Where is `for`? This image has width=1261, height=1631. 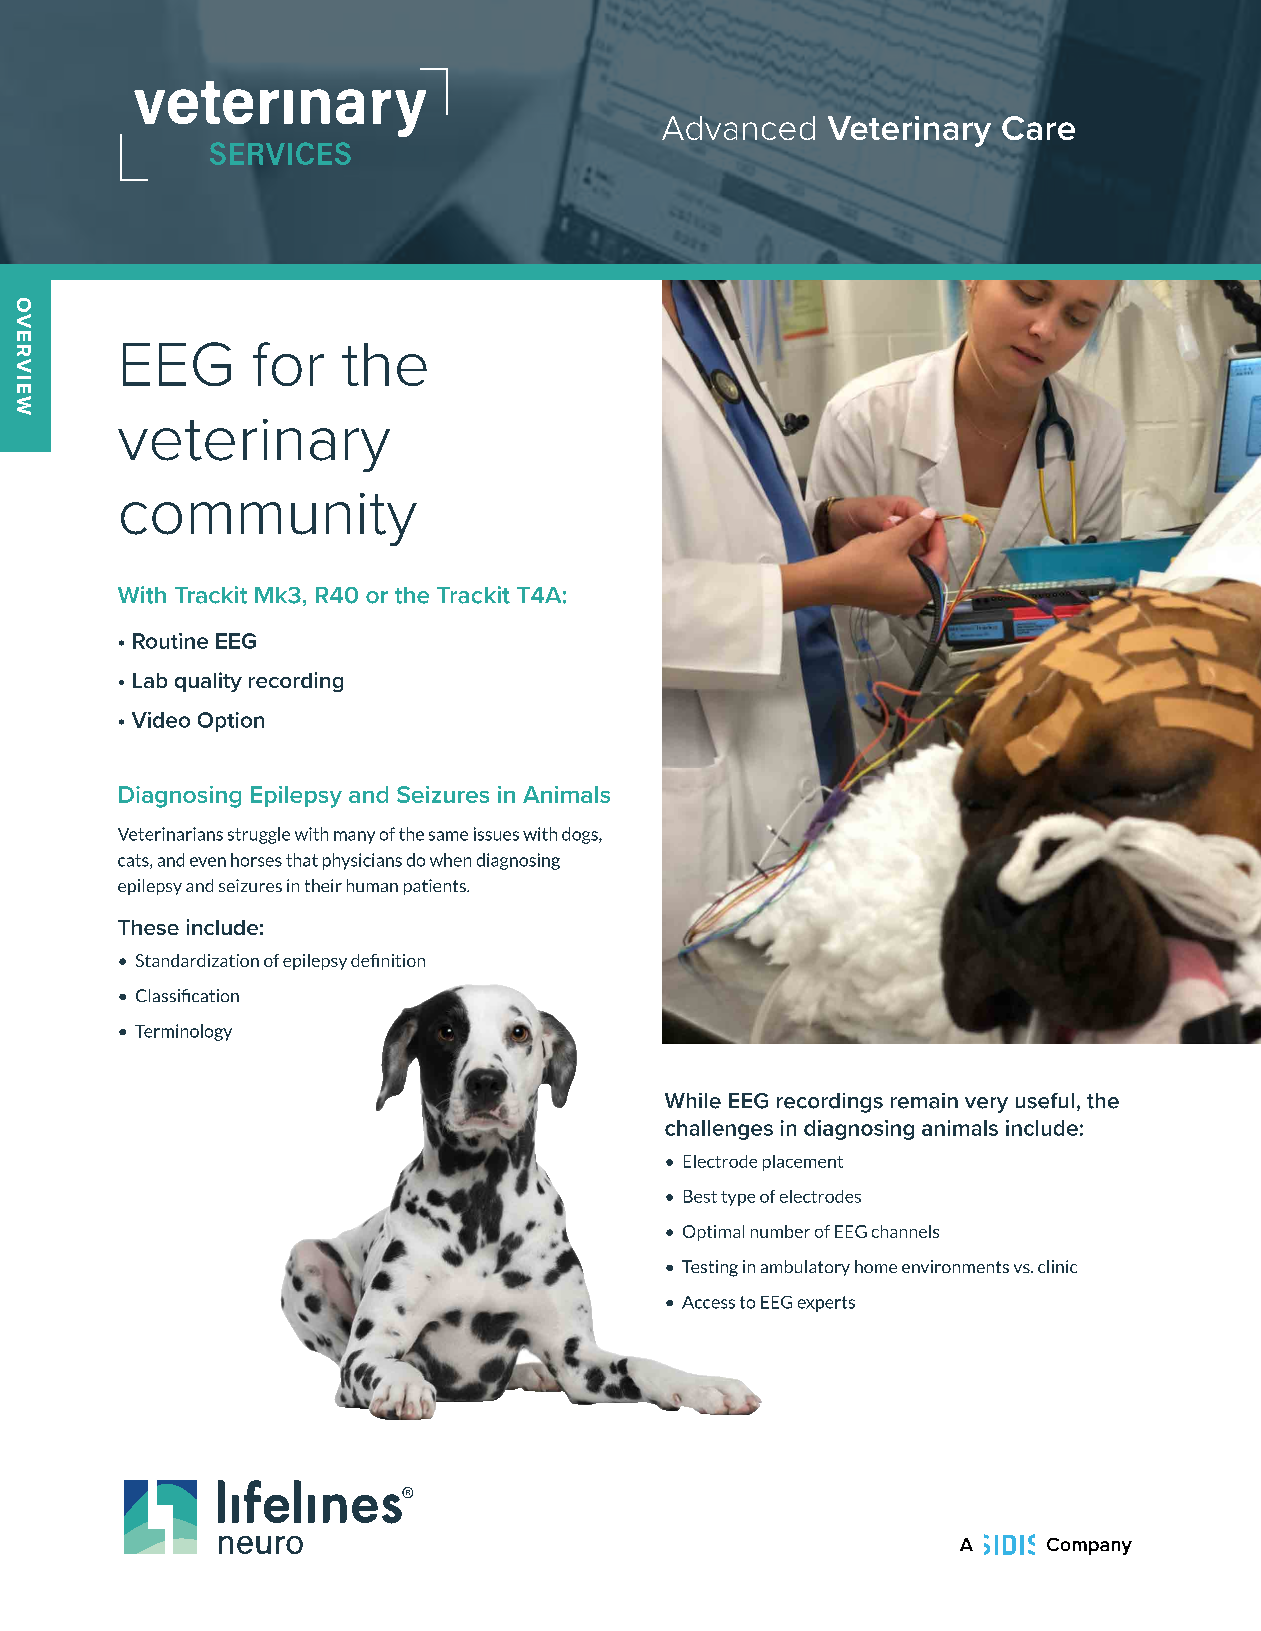
for is located at coordinates (288, 364).
